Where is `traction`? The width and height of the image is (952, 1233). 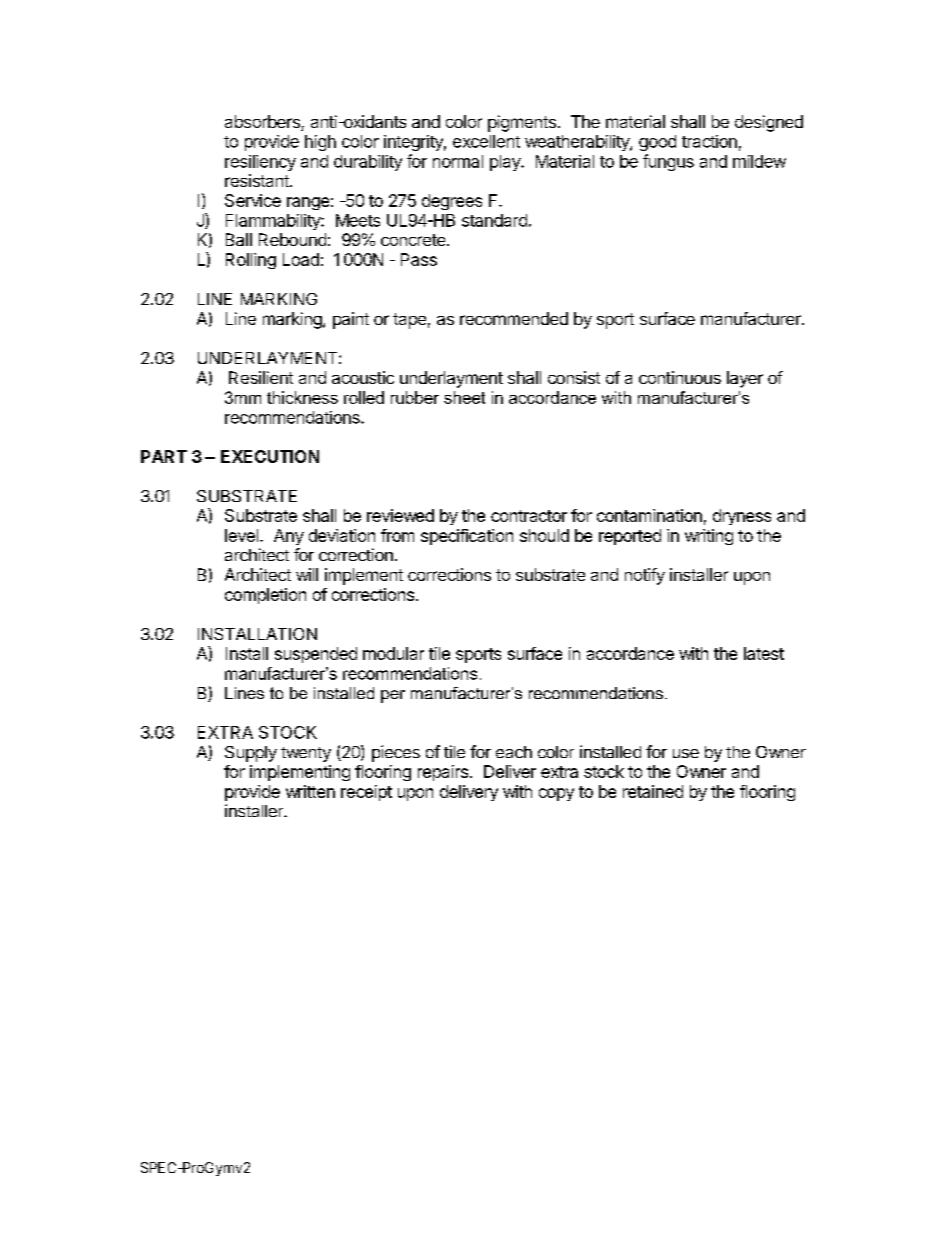
traction is located at coordinates (709, 141).
